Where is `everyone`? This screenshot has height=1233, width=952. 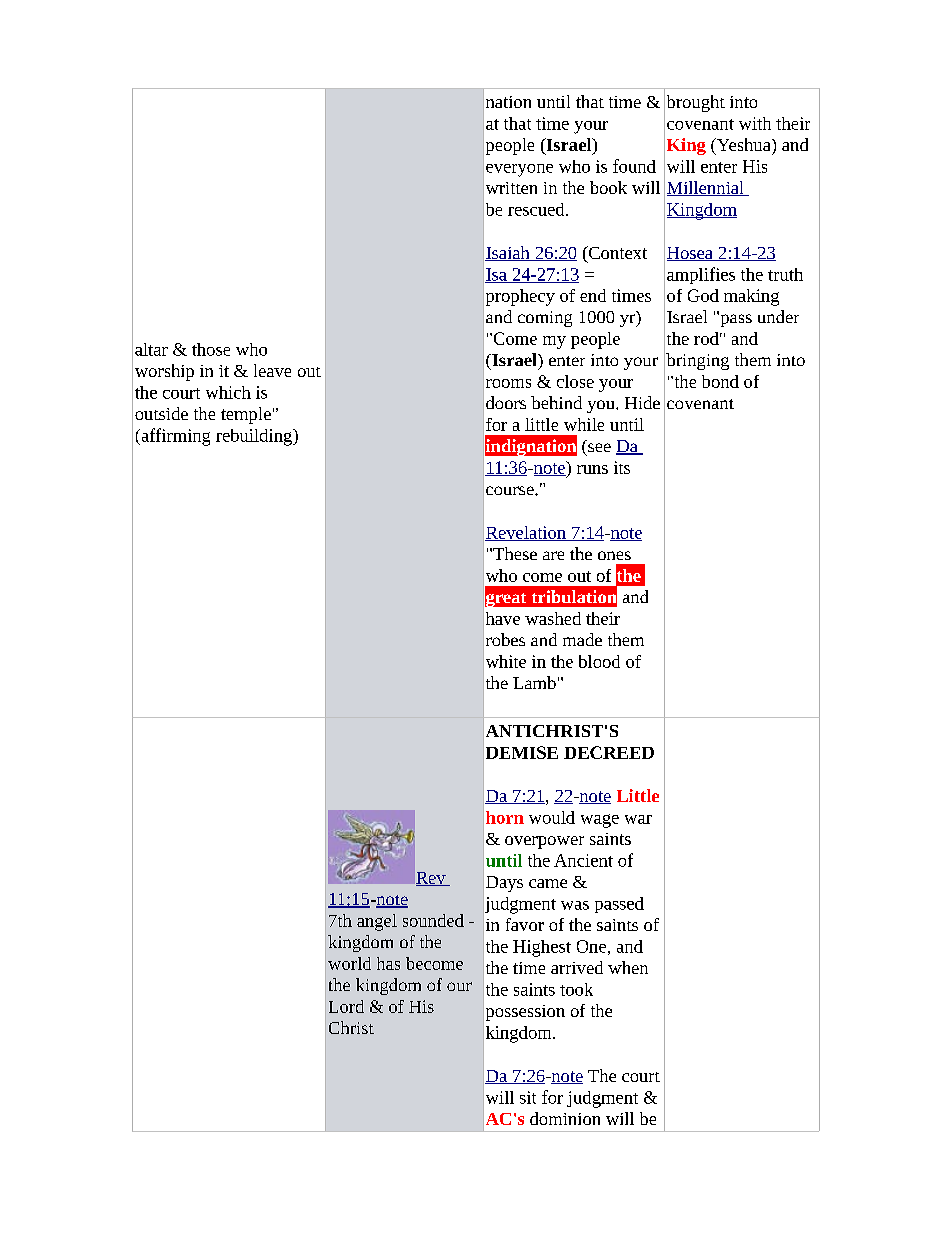
everyone is located at coordinates (519, 170).
